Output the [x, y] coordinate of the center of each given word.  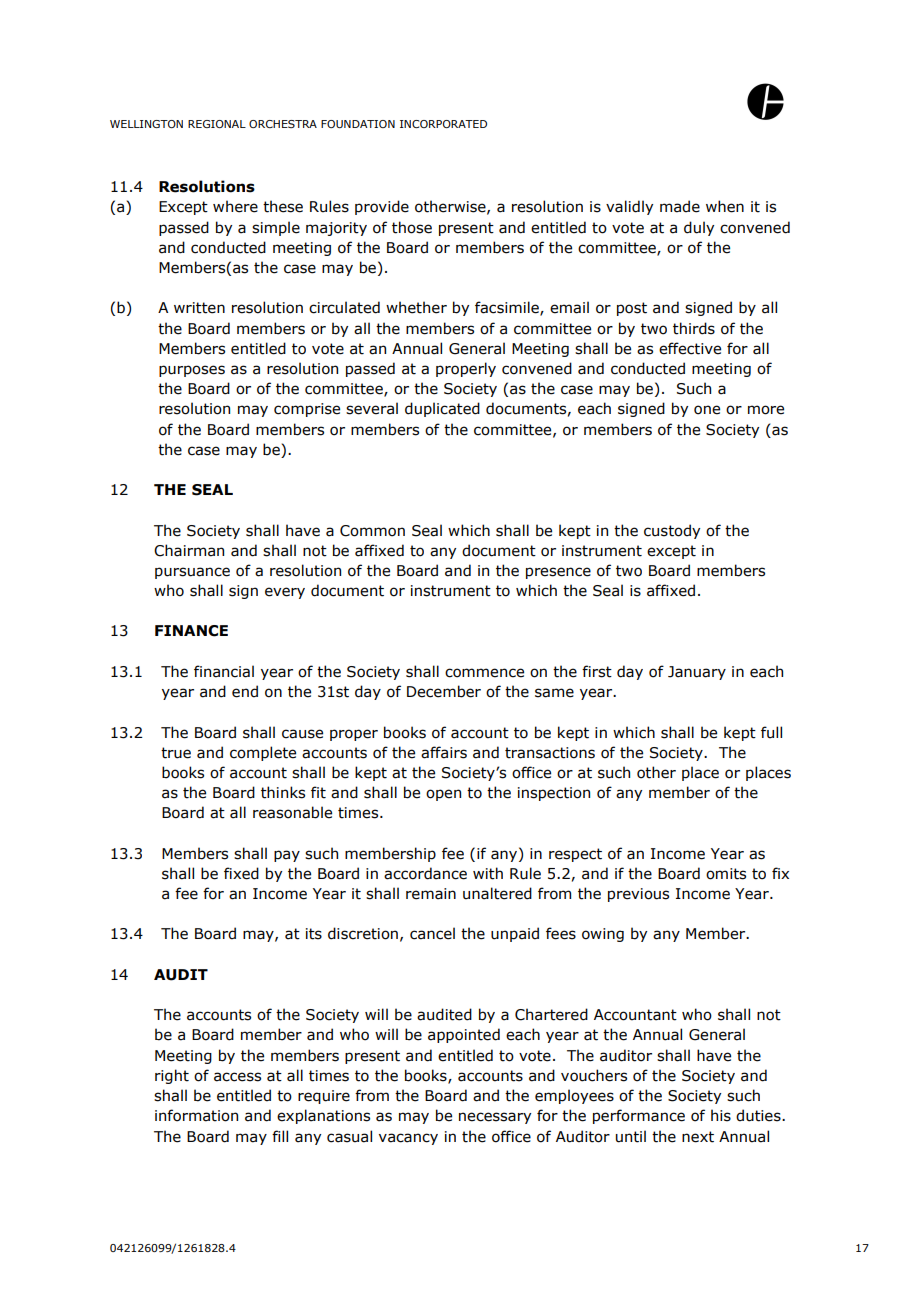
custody [672, 531]
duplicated [442, 409]
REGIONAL [217, 124]
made [680, 206]
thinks [283, 792]
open [443, 795]
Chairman [189, 550]
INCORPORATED [443, 124]
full [771, 732]
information [196, 1115]
